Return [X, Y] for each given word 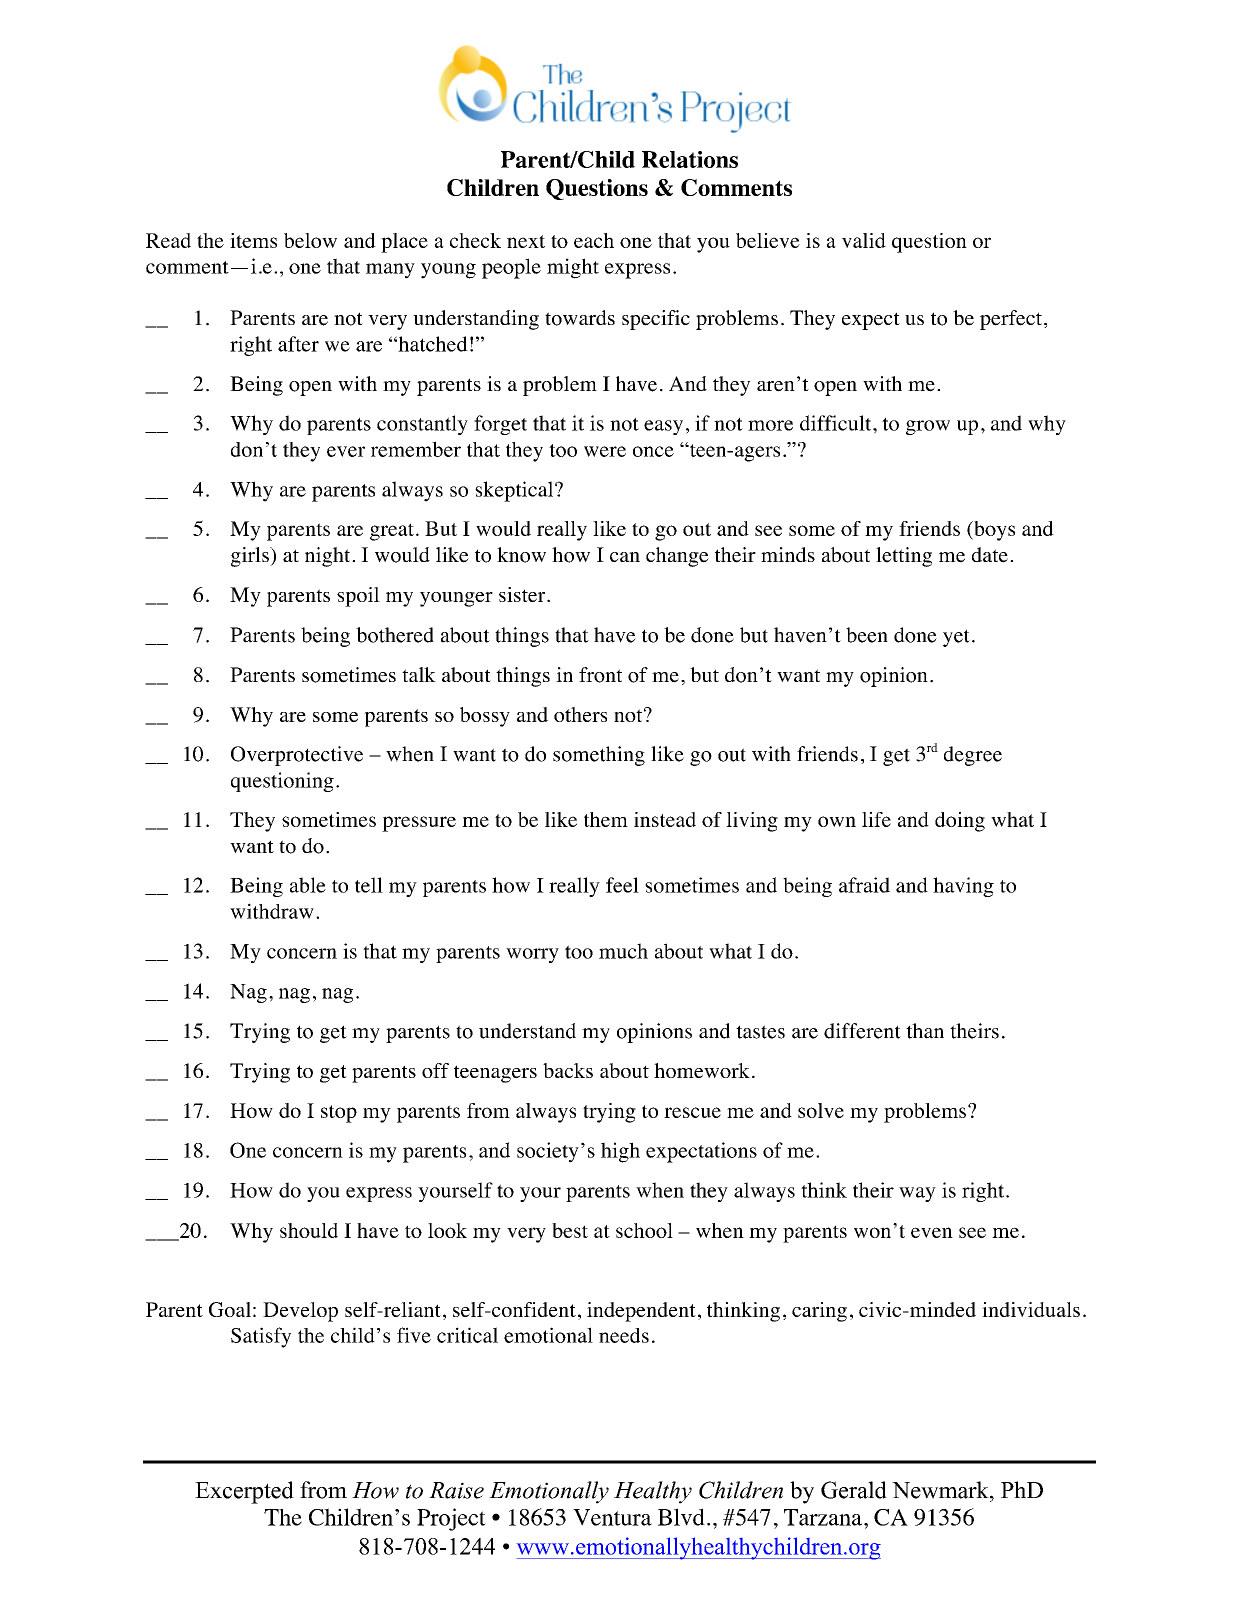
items [253, 240]
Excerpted [244, 1492]
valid [864, 240]
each [594, 240]
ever [346, 451]
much [623, 951]
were [605, 451]
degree [973, 756]
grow [928, 427]
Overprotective [297, 756]
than [925, 1031]
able [308, 885]
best [570, 1230]
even [932, 1232]
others [580, 714]
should [309, 1230]
